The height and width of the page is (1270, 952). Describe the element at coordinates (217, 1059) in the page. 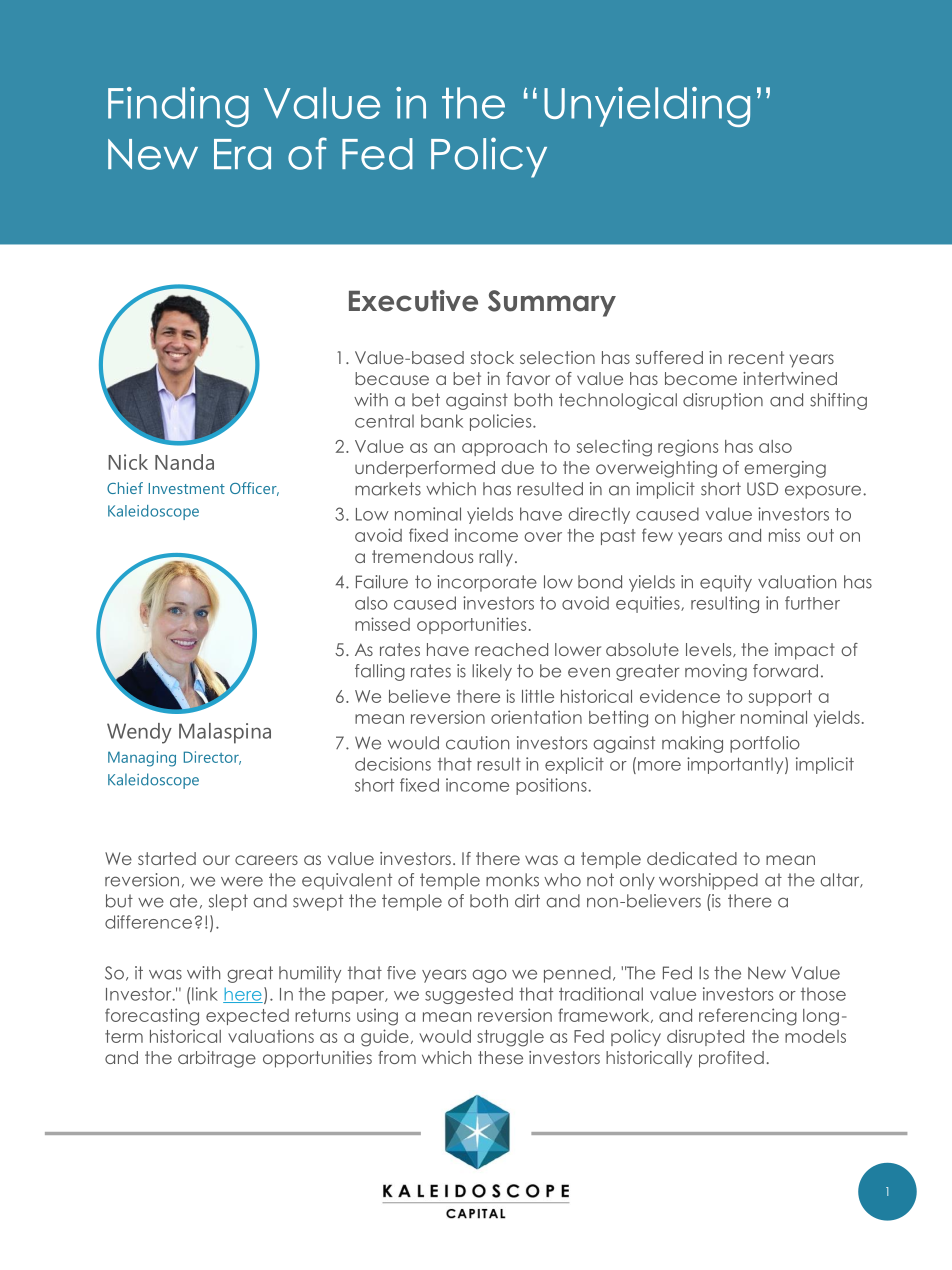

I see `arbitrage` at that location.
